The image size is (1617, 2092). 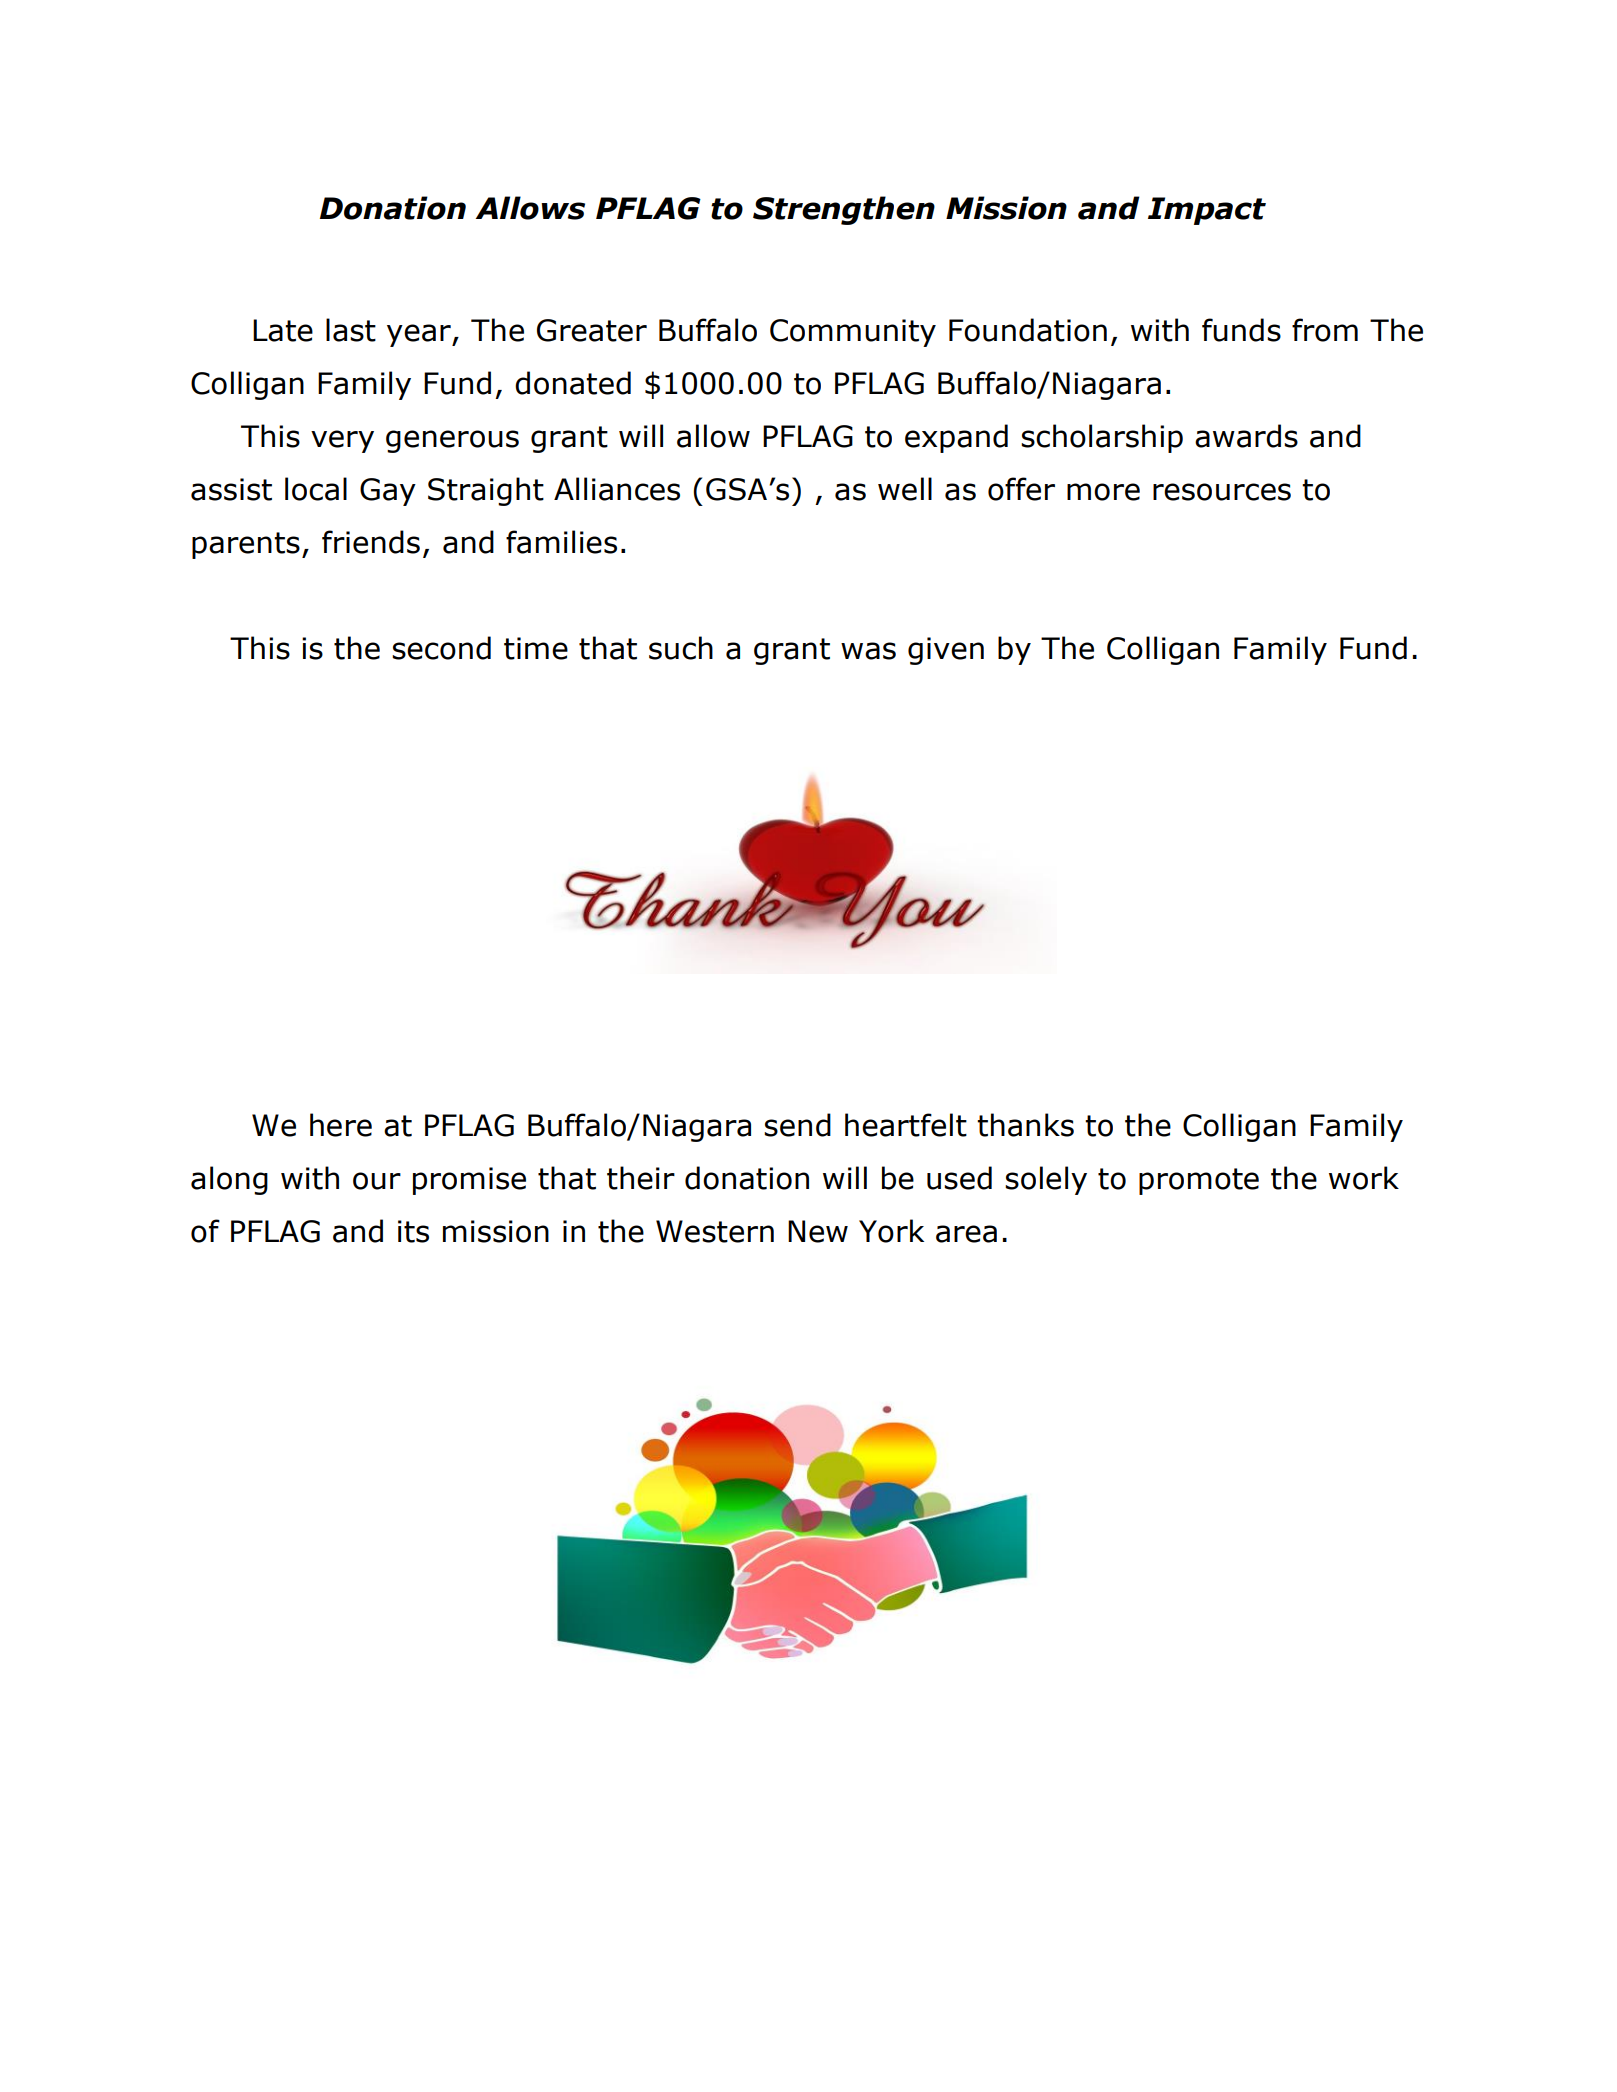 What do you see at coordinates (413, 1231) in the document?
I see `its` at bounding box center [413, 1231].
